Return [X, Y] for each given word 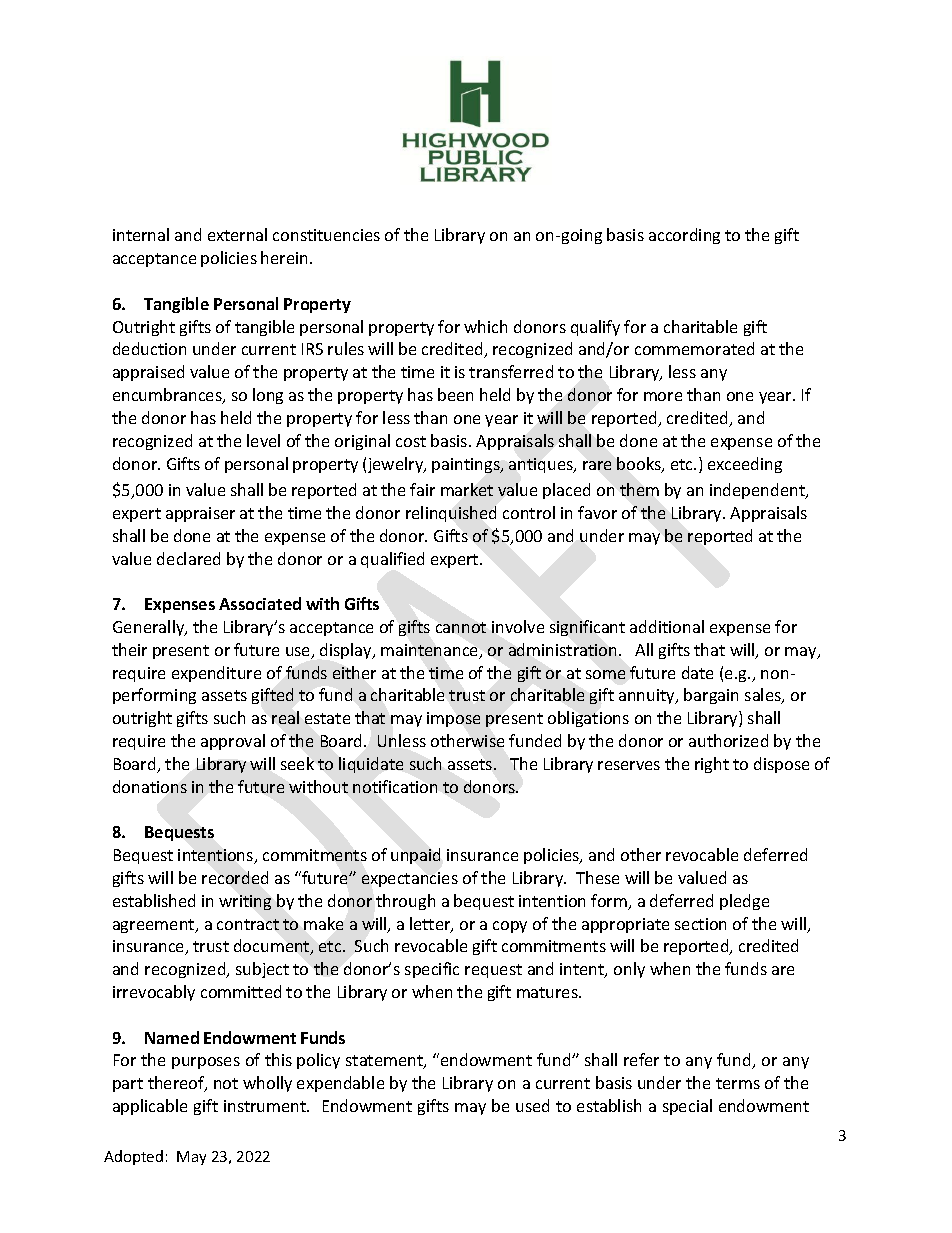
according [684, 236]
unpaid [415, 856]
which [485, 326]
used [532, 1105]
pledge [744, 902]
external [237, 234]
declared [188, 558]
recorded [235, 877]
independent [758, 491]
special [687, 1107]
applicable [150, 1107]
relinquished [451, 514]
